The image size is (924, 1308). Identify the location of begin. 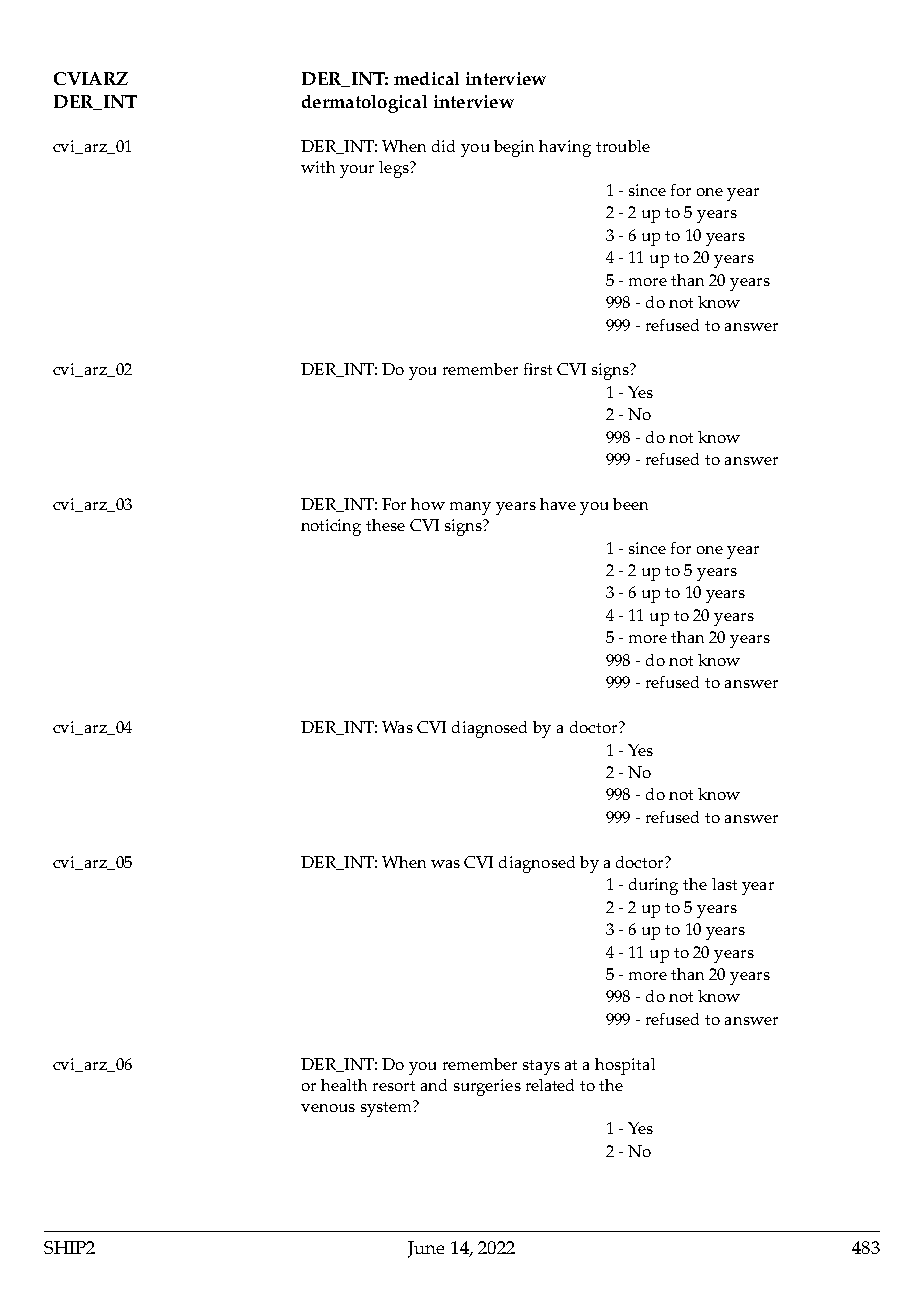
(514, 148).
